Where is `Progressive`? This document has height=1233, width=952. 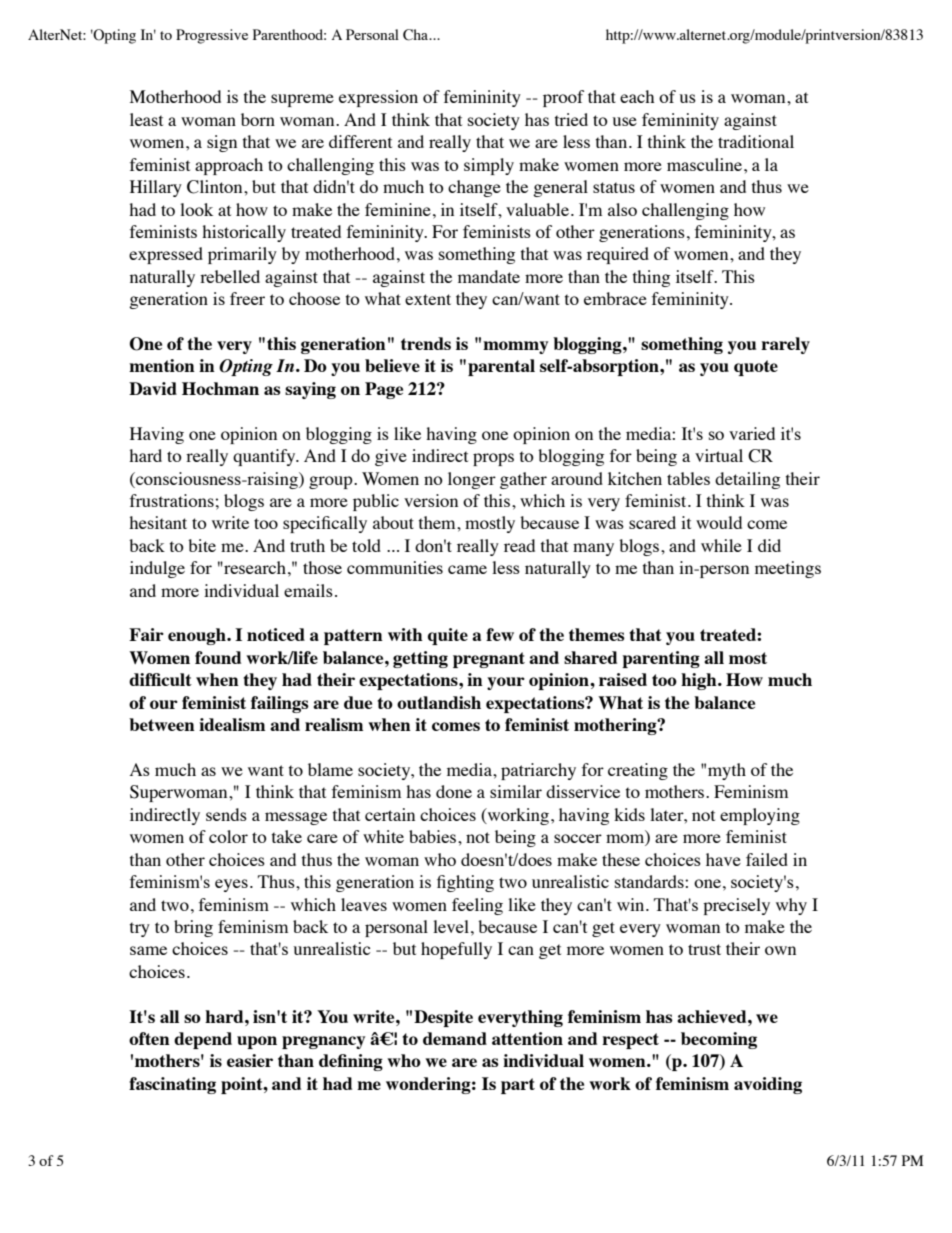 Progressive is located at coordinates (212, 36).
